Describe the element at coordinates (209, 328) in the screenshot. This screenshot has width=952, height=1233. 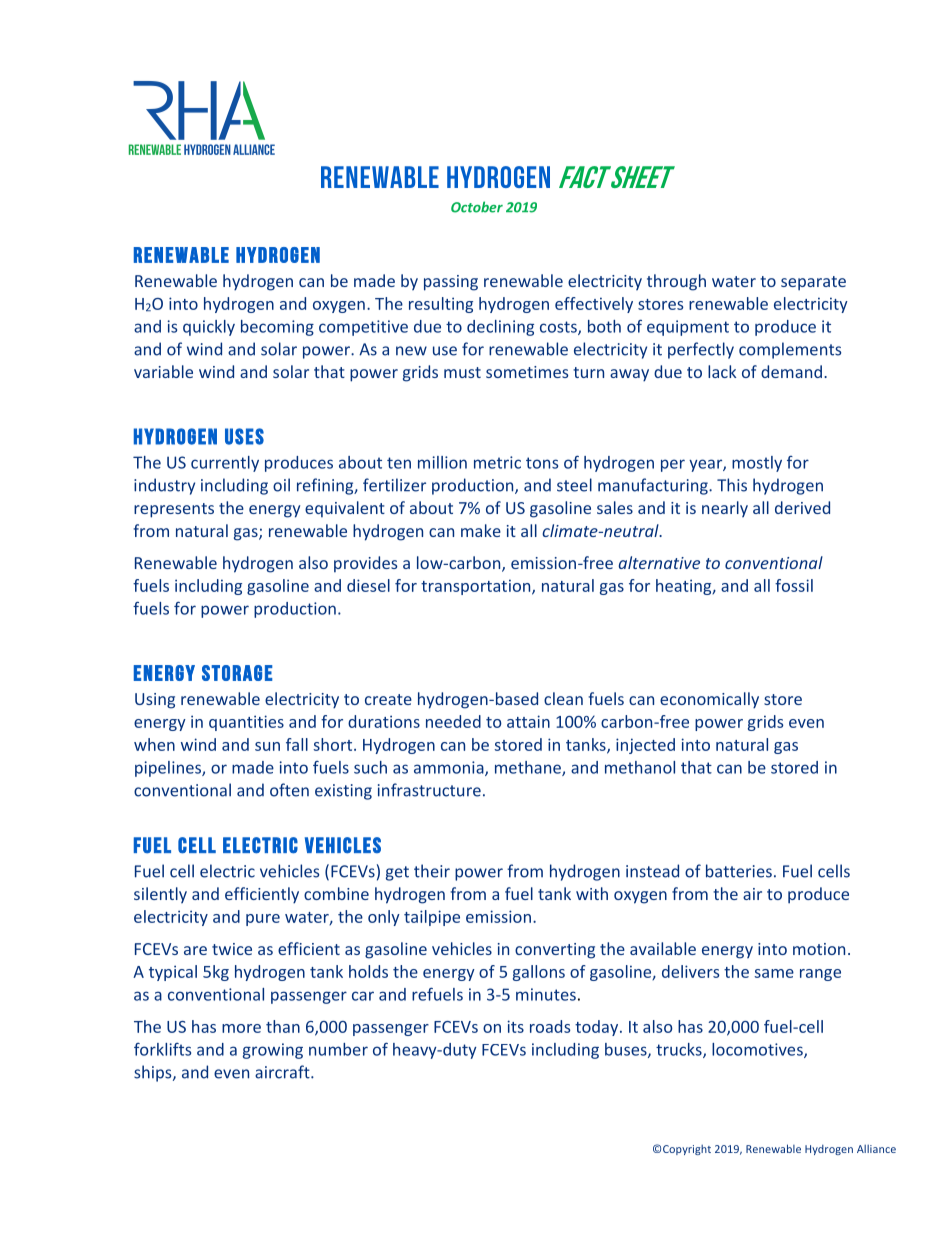
I see `quickly` at that location.
